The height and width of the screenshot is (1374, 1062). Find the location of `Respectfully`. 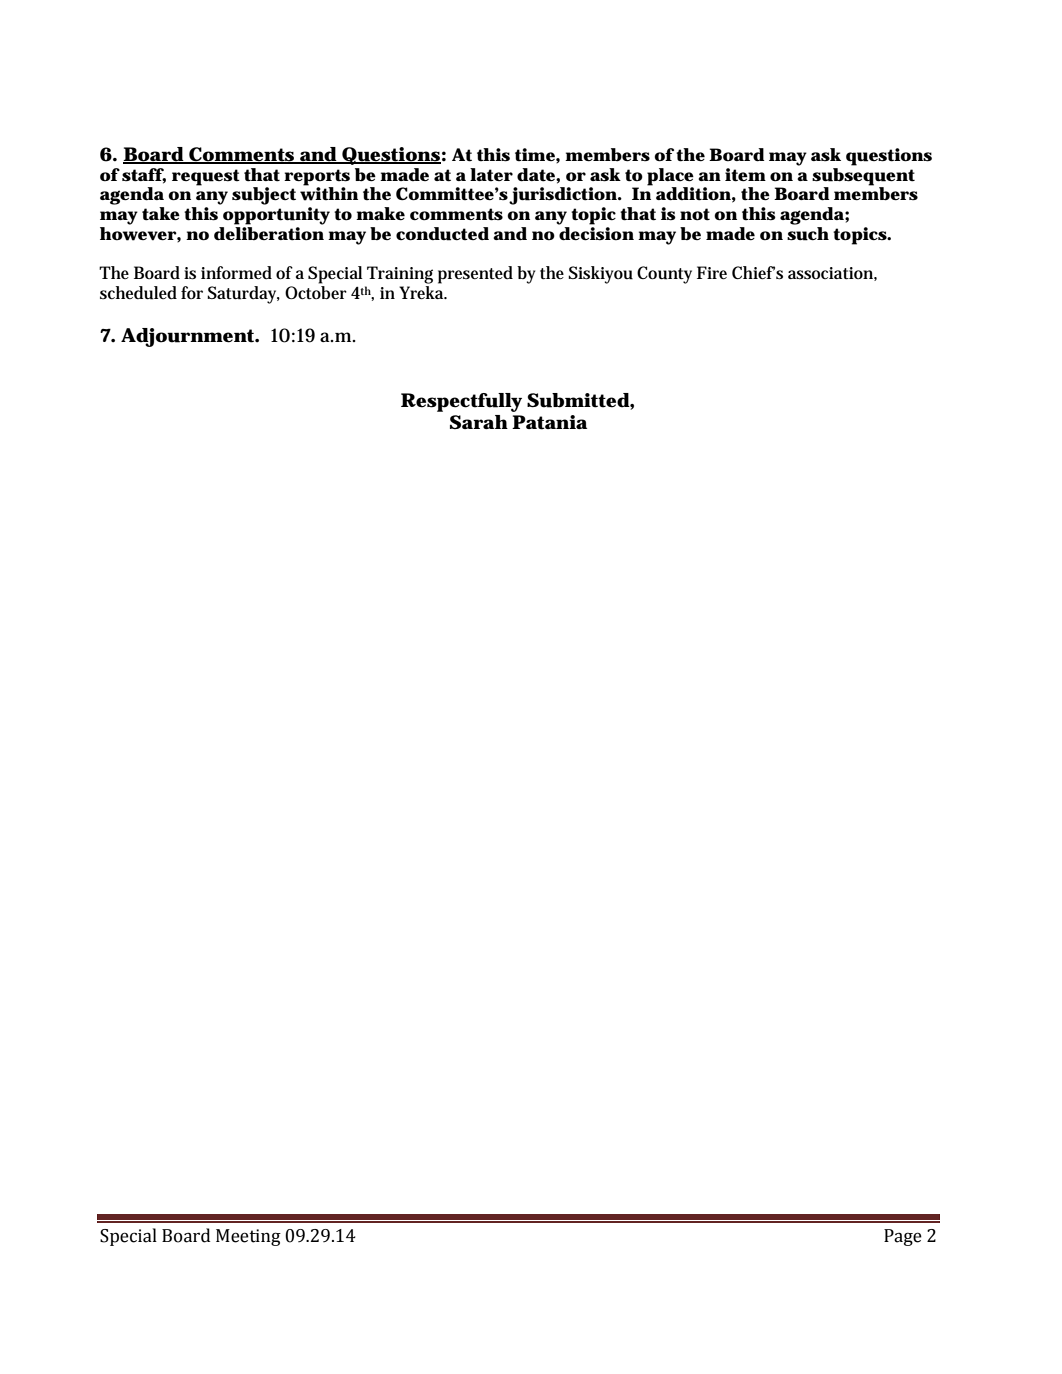

Respectfully is located at coordinates (461, 402).
